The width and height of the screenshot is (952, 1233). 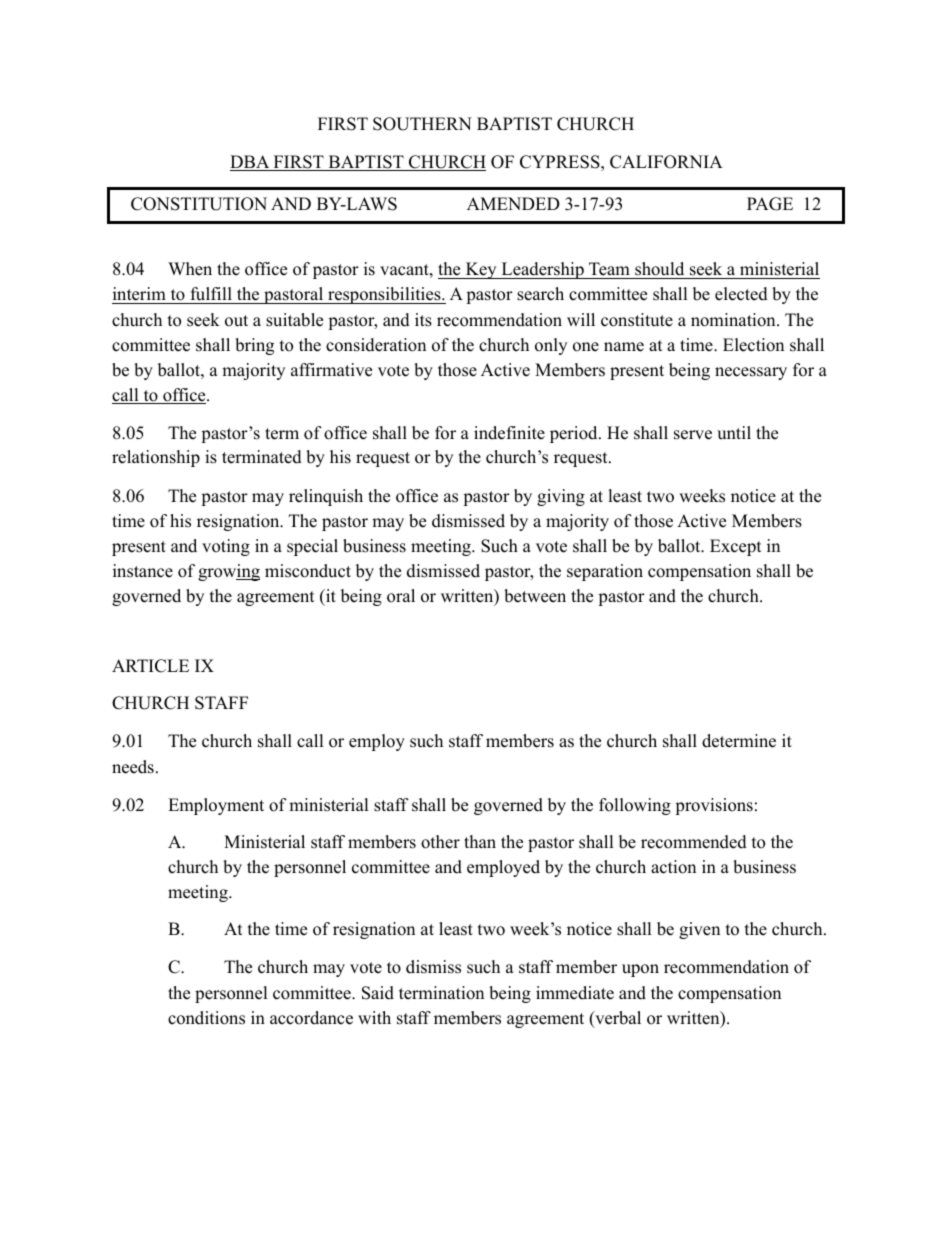 What do you see at coordinates (206, 1018) in the screenshot?
I see `conditions` at bounding box center [206, 1018].
